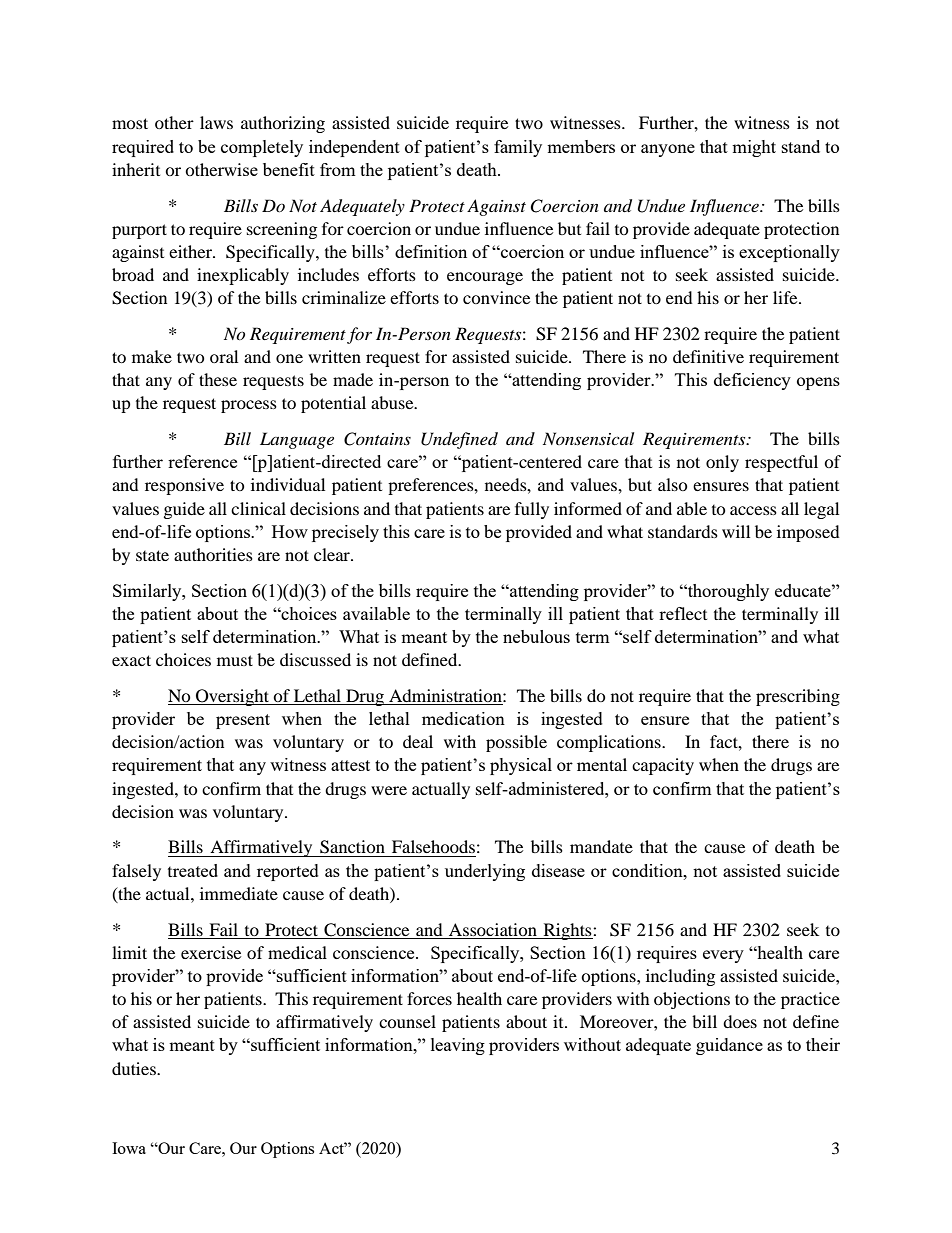  What do you see at coordinates (729, 1046) in the document?
I see `guidance` at bounding box center [729, 1046].
